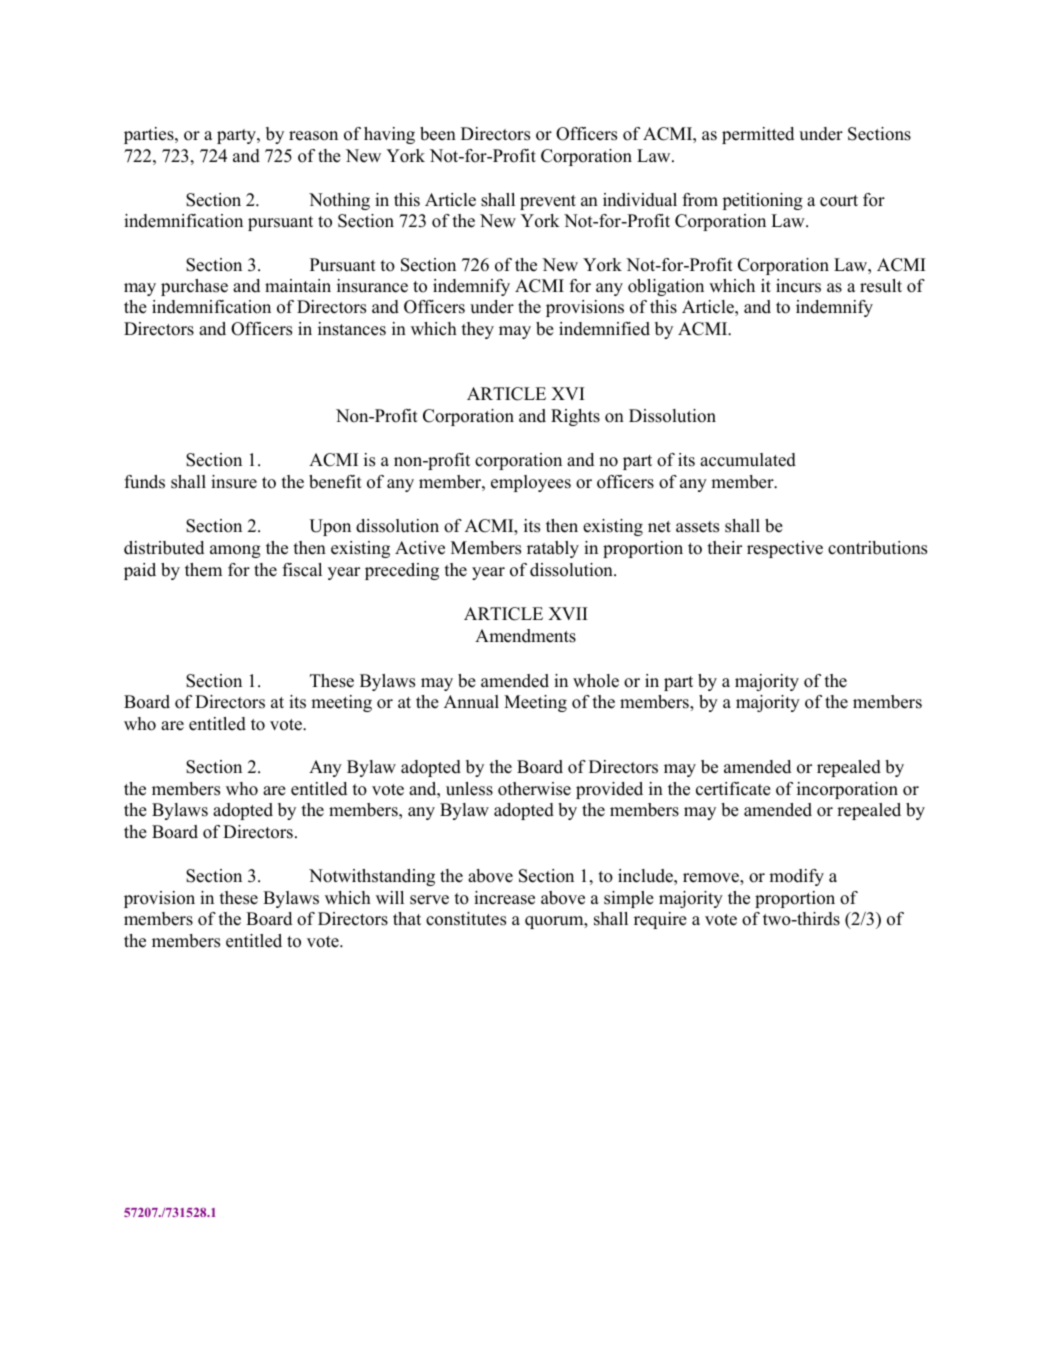 Image resolution: width=1052 pixels, height=1361 pixels. I want to click on Rights, so click(575, 417).
